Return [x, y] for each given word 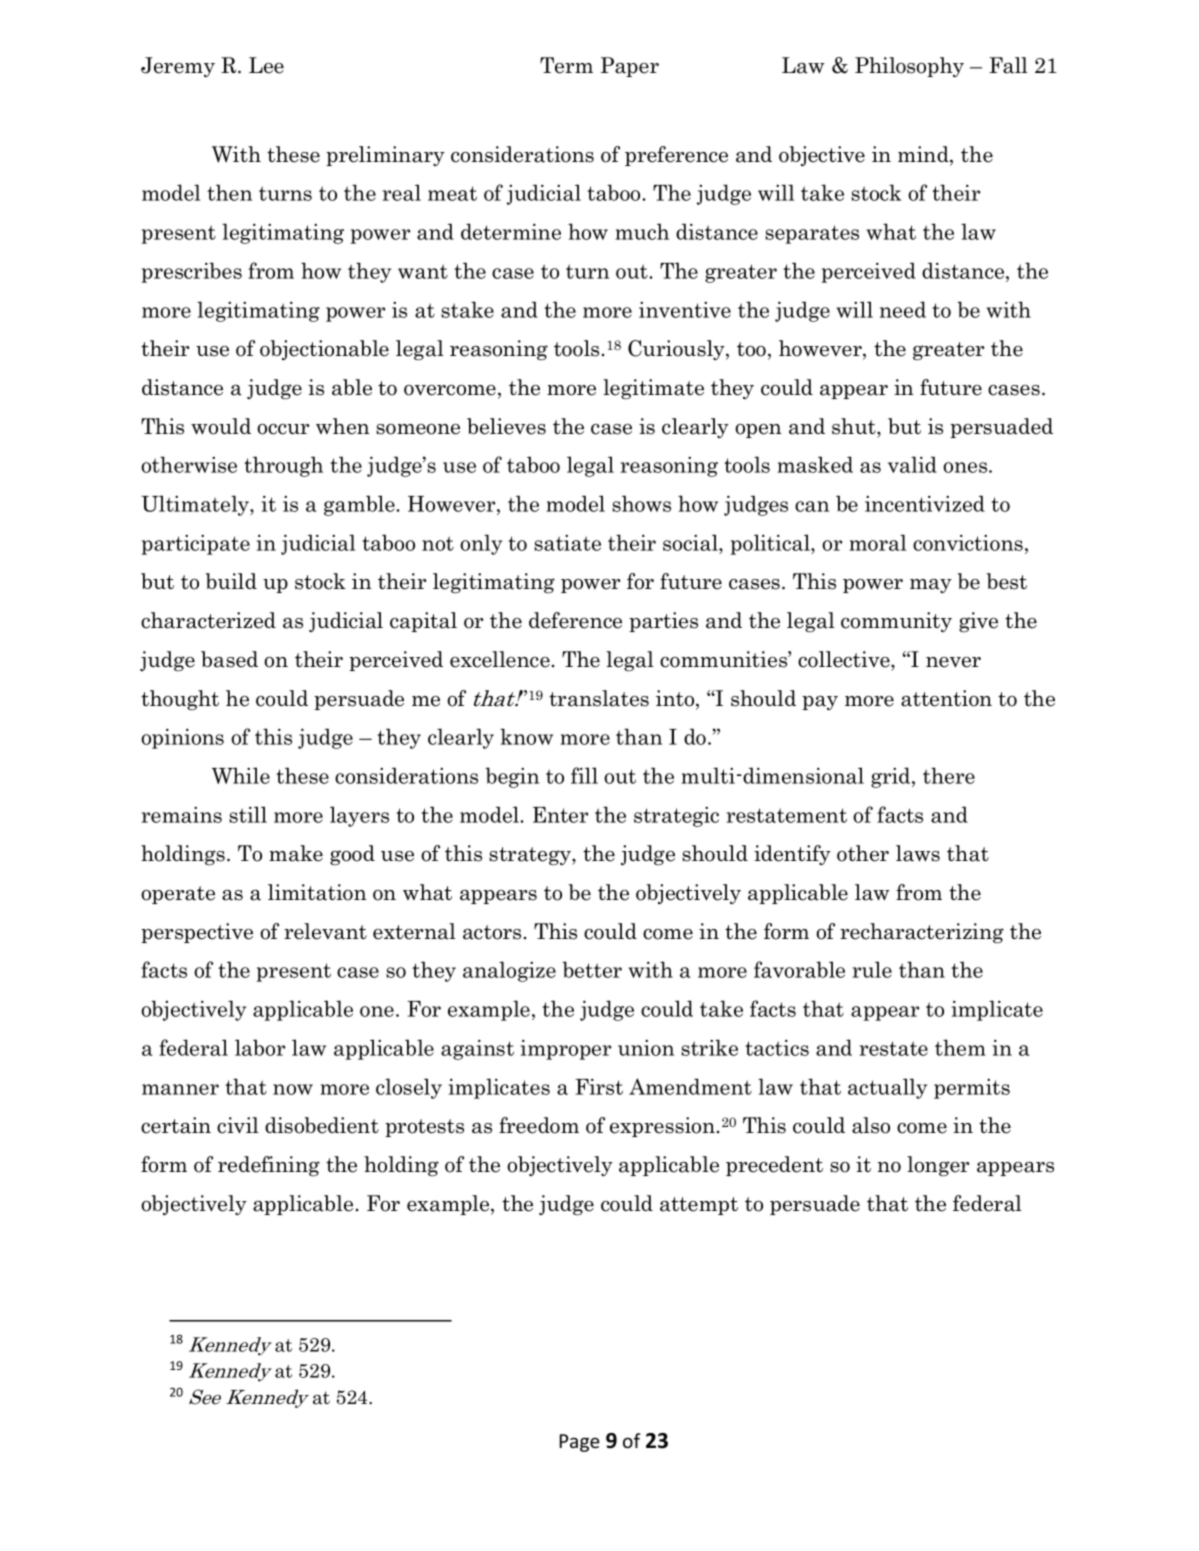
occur [283, 429]
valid [912, 464]
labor [260, 1047]
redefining [269, 1166]
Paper [630, 67]
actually [887, 1088]
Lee [266, 65]
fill [584, 775]
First [599, 1086]
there [949, 775]
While [241, 775]
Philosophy [909, 67]
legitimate [653, 389]
